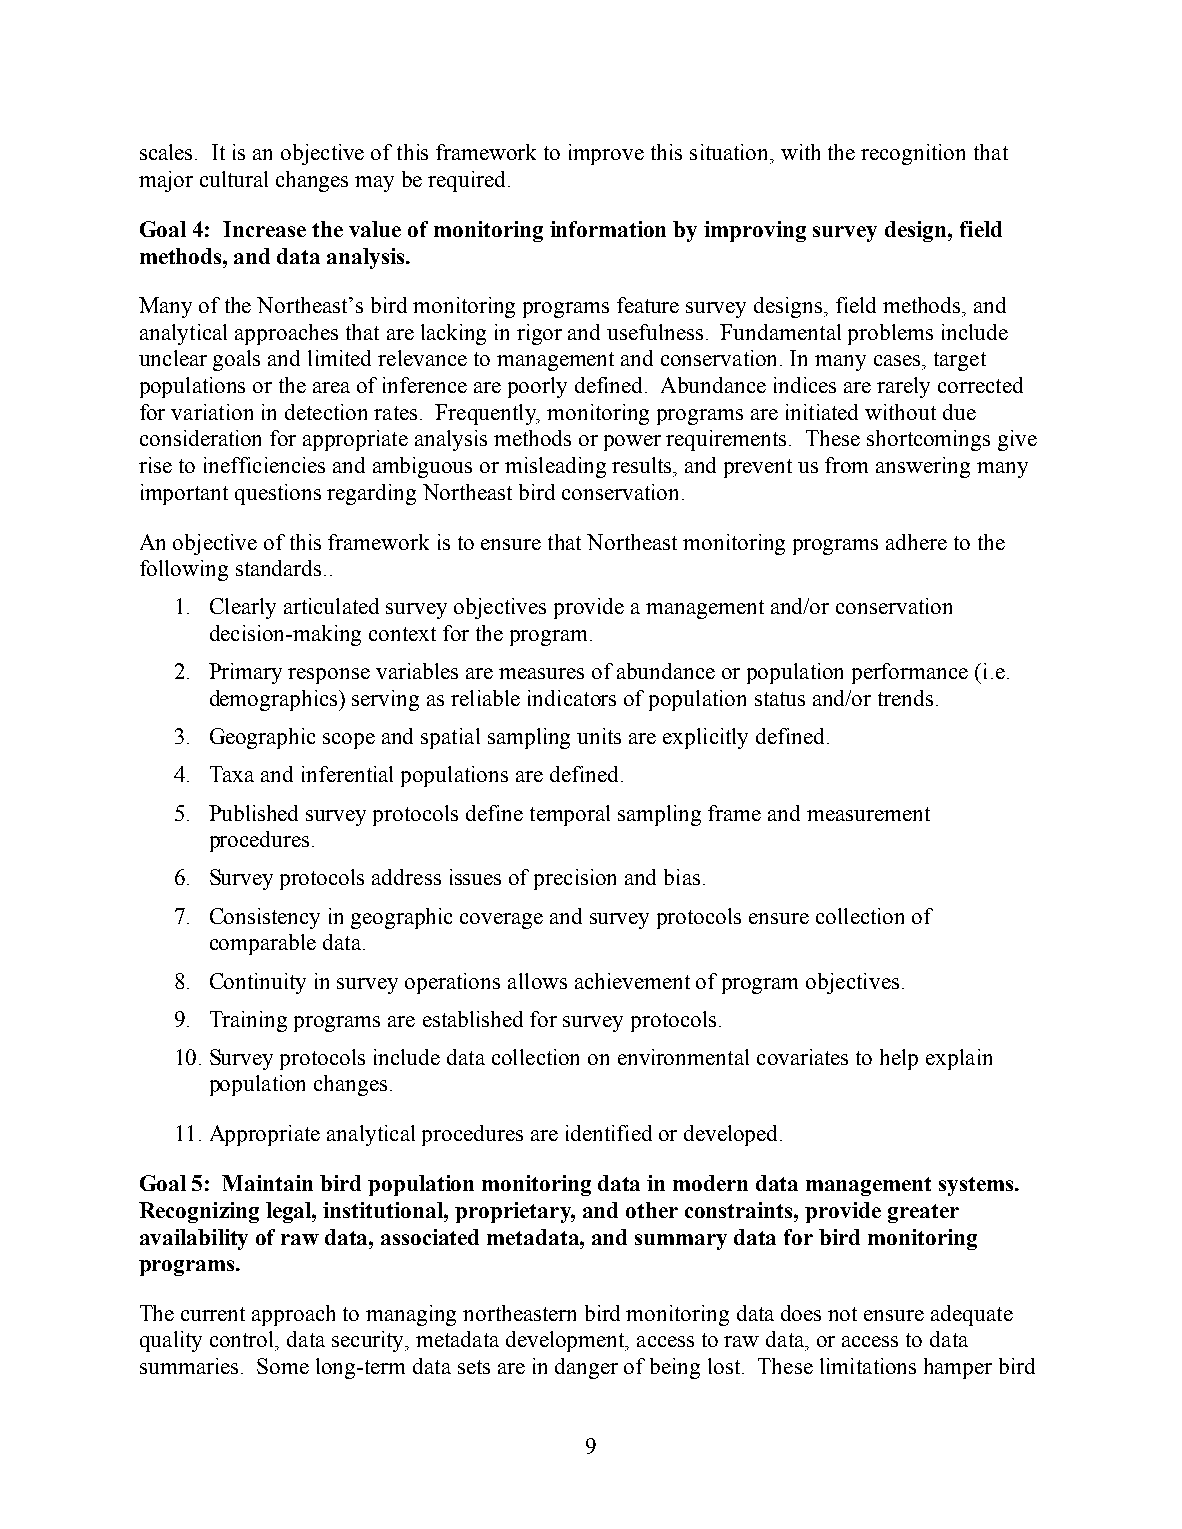 This screenshot has height=1529, width=1182. I want to click on help, so click(899, 1059).
